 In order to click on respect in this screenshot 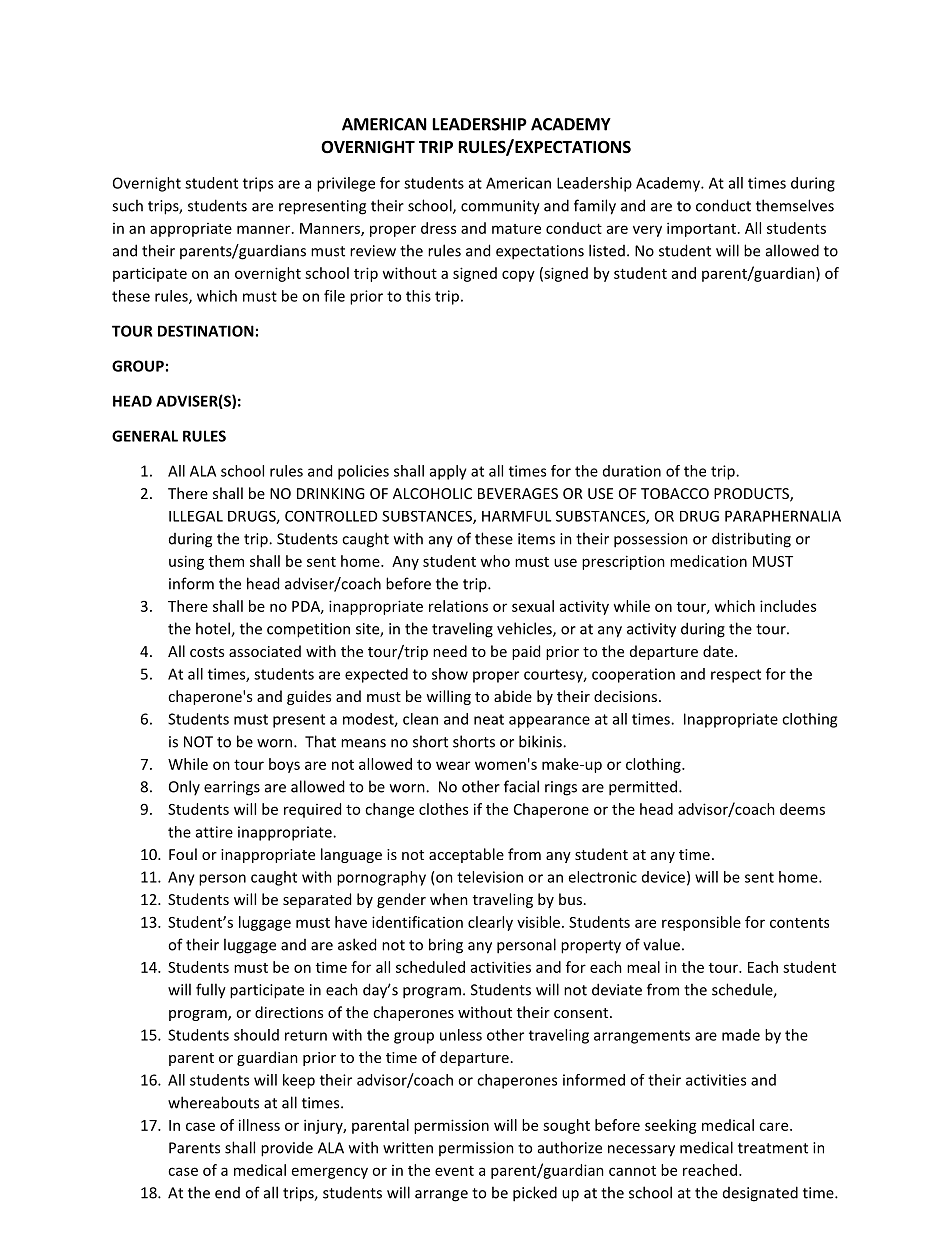, I will do `click(736, 676)`.
